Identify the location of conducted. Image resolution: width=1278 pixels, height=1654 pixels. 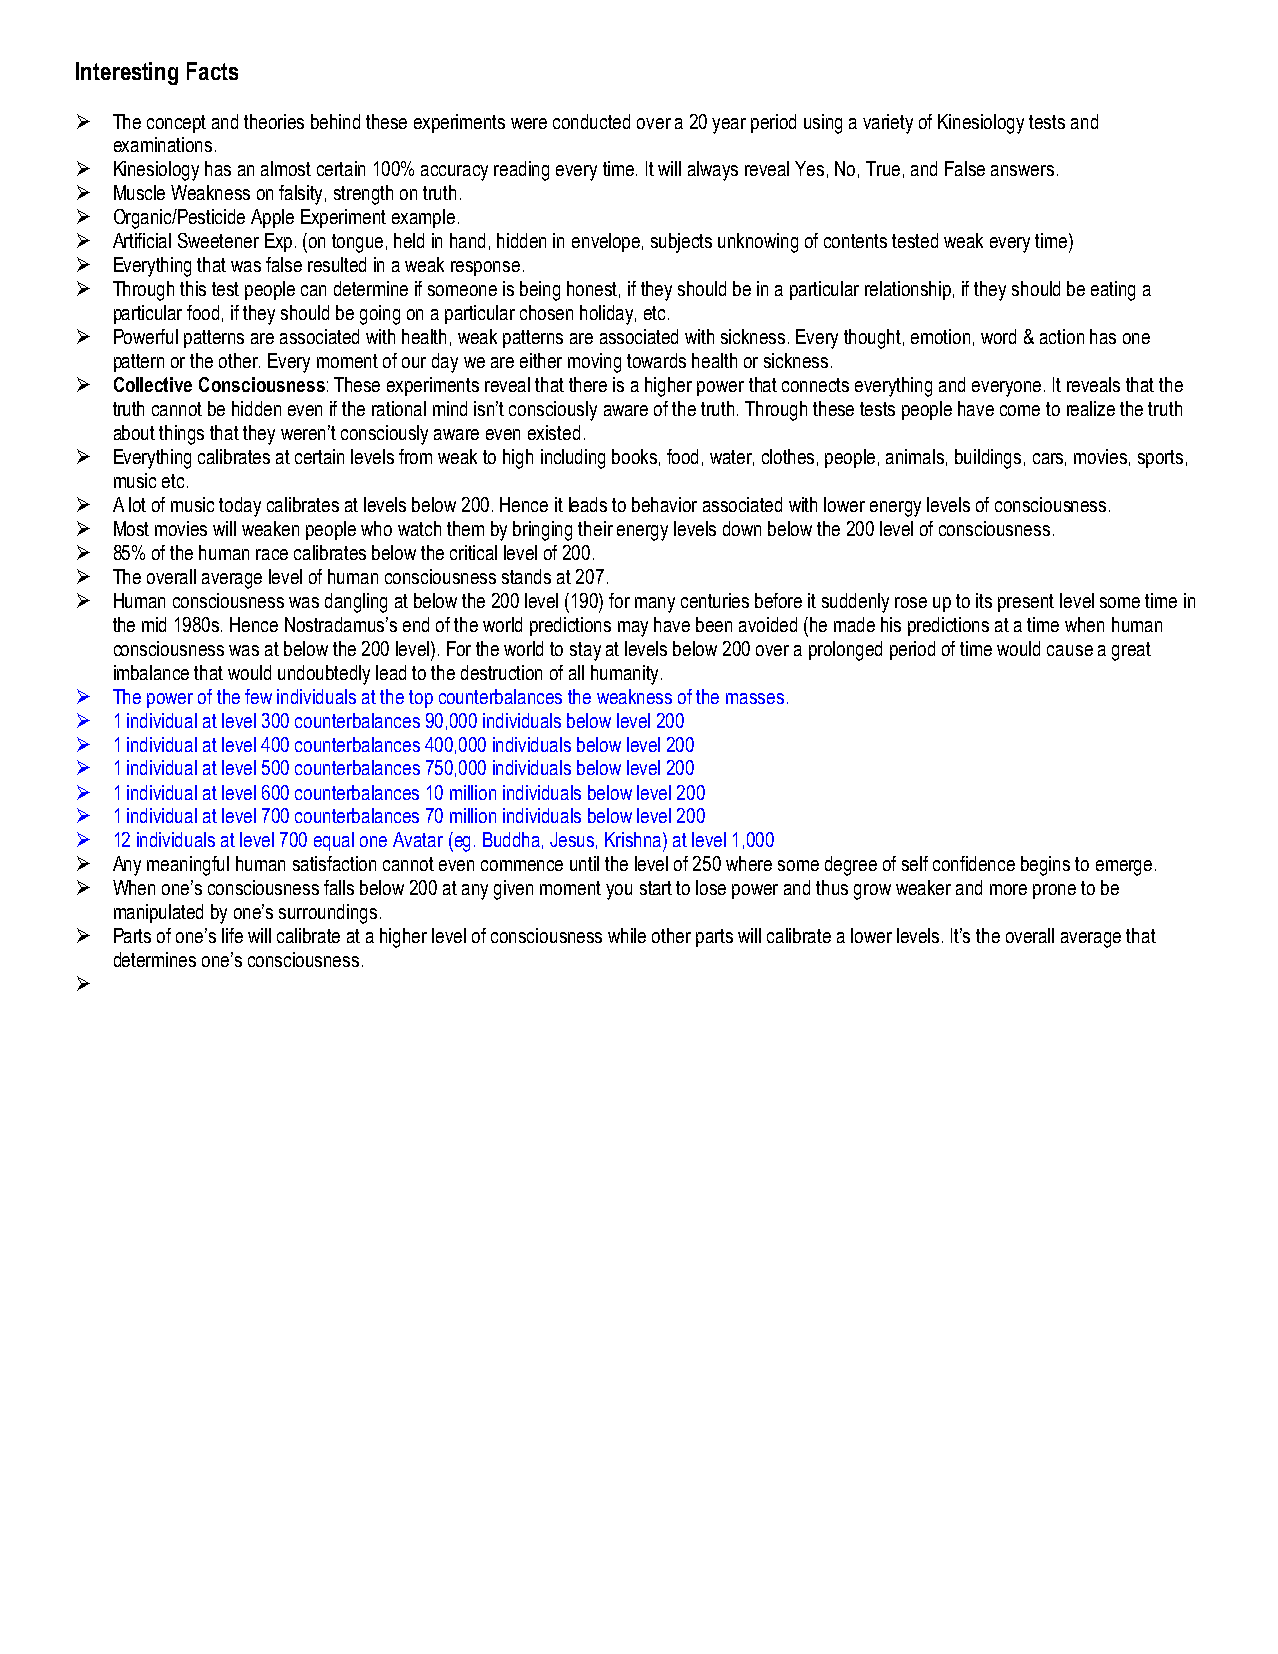
(591, 121).
